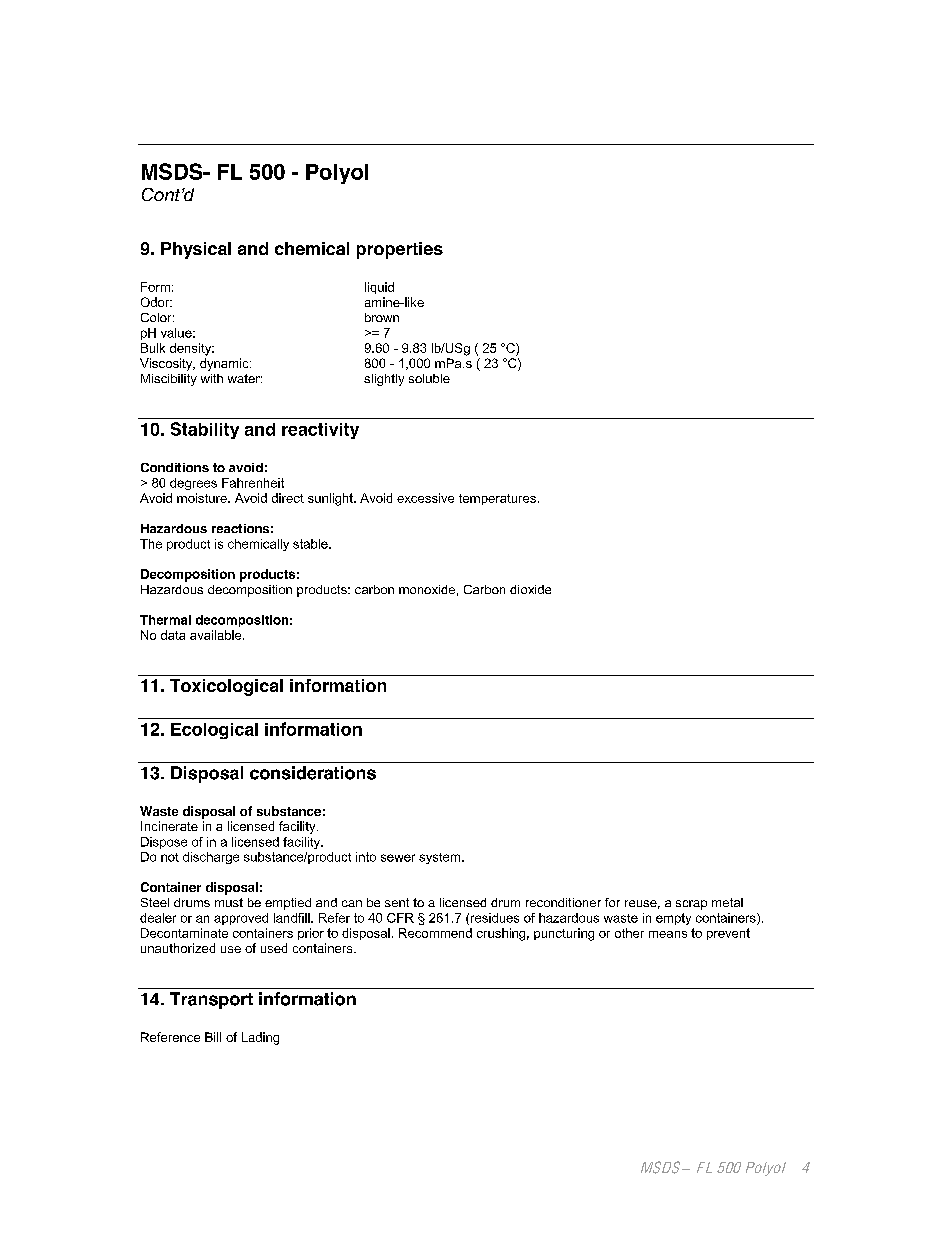  I want to click on empty, so click(673, 919).
